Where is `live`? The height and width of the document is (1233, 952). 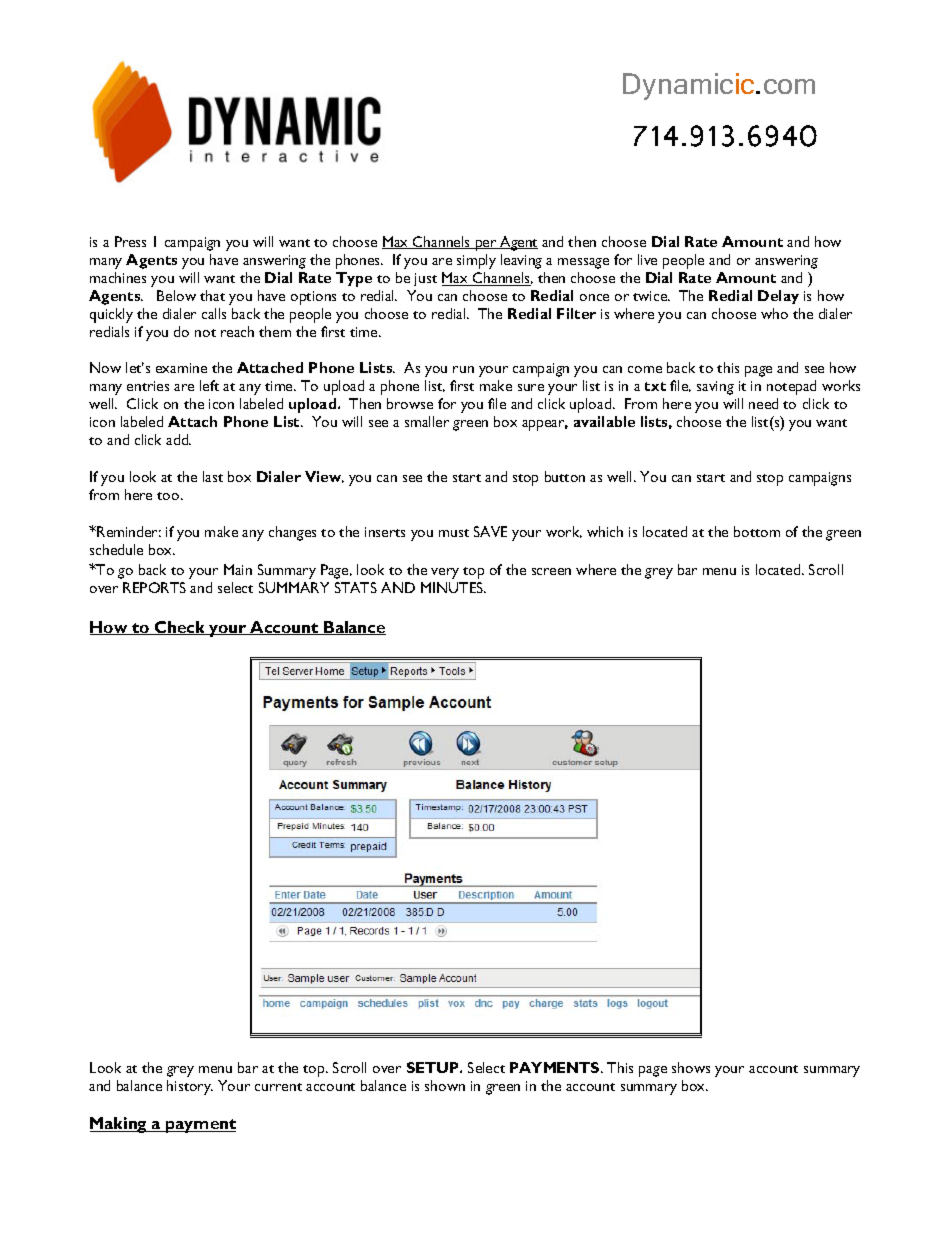
live is located at coordinates (647, 259).
